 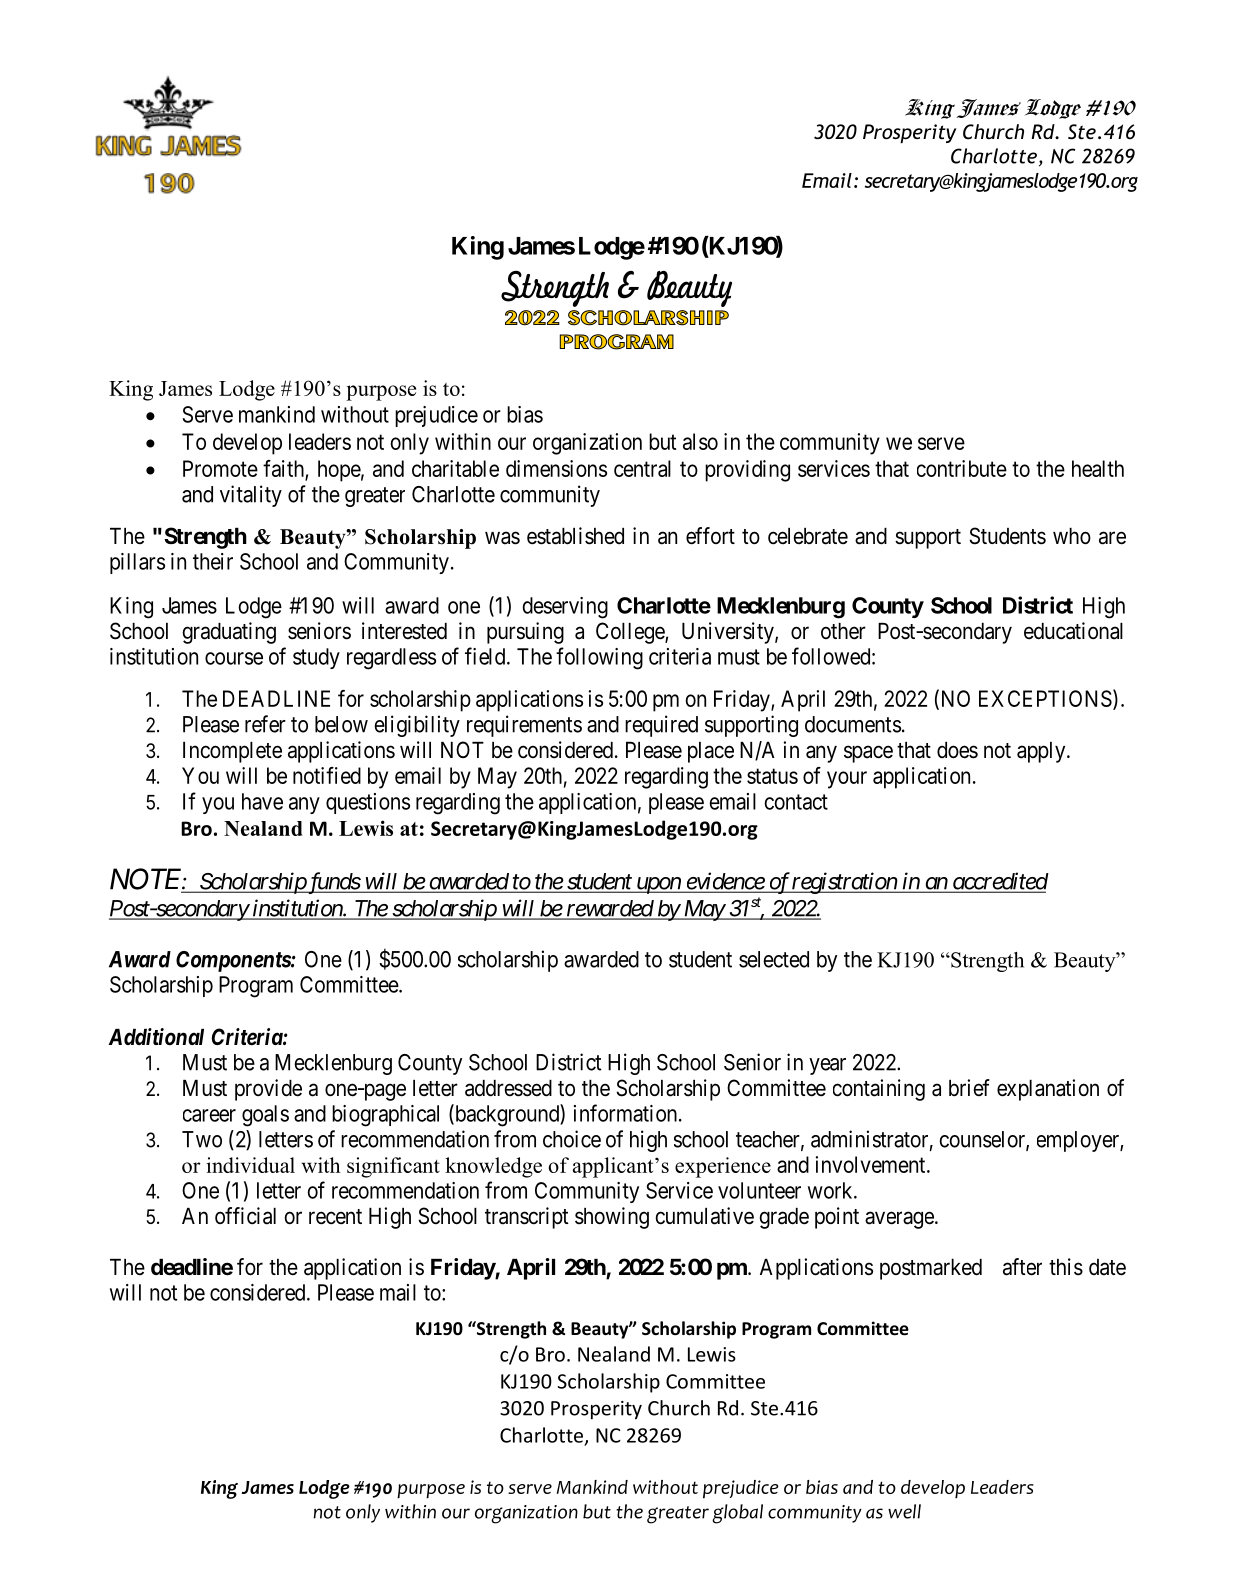 What do you see at coordinates (642, 468) in the screenshot?
I see `central` at bounding box center [642, 468].
